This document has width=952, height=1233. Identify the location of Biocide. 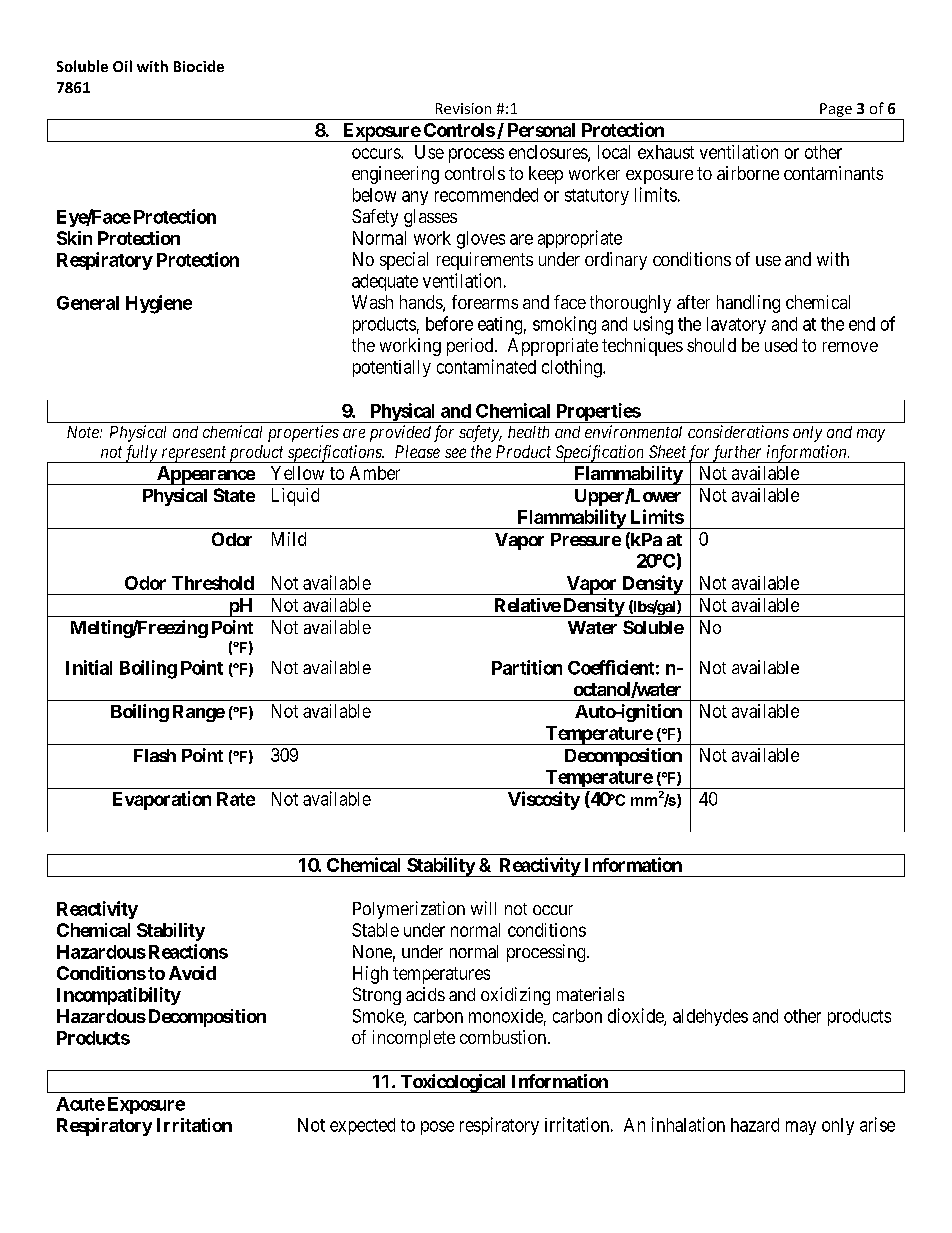
(199, 66).
